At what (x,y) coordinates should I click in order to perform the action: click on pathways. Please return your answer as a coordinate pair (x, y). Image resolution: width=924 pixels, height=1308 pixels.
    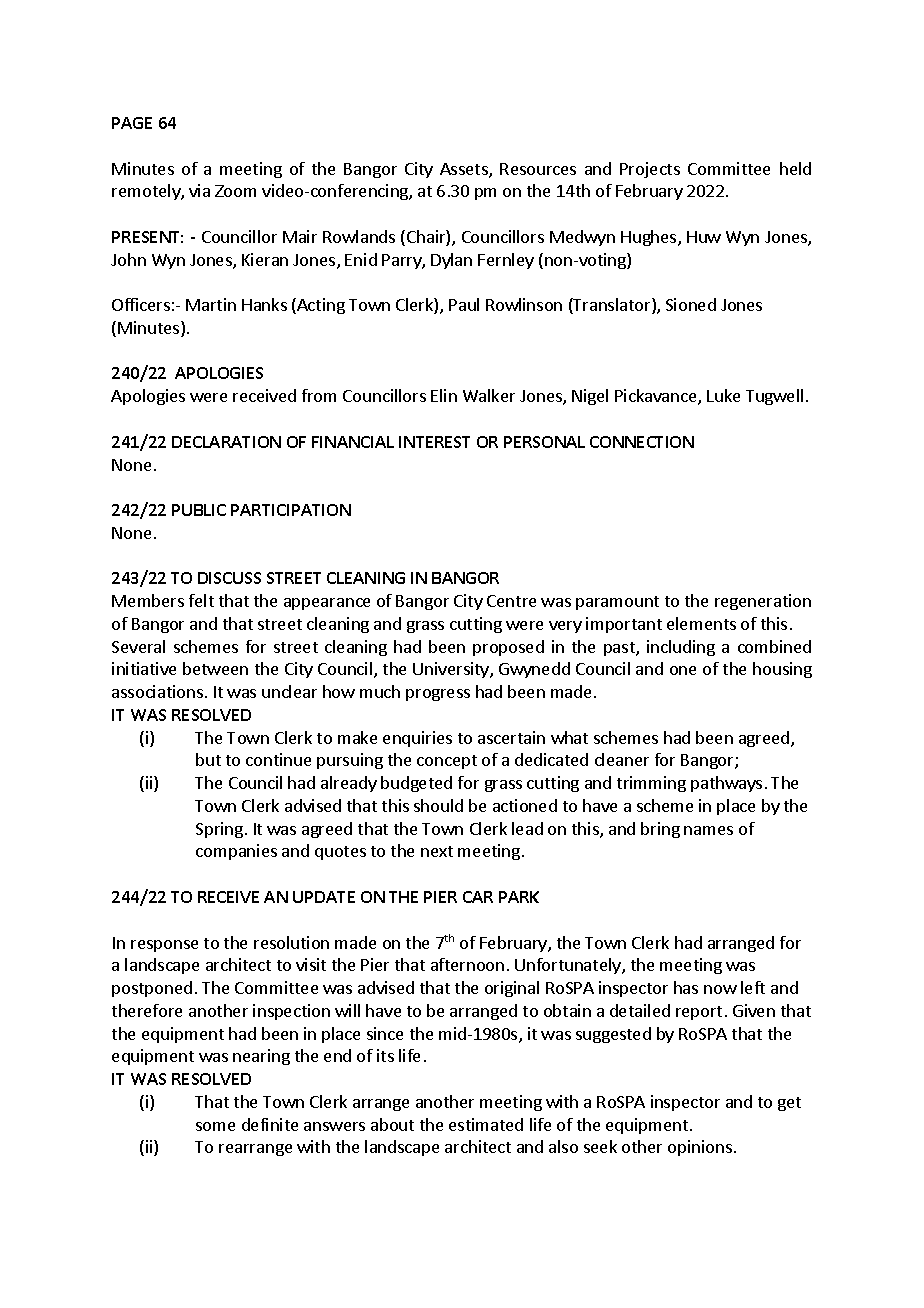
    Looking at the image, I should click on (726, 784).
